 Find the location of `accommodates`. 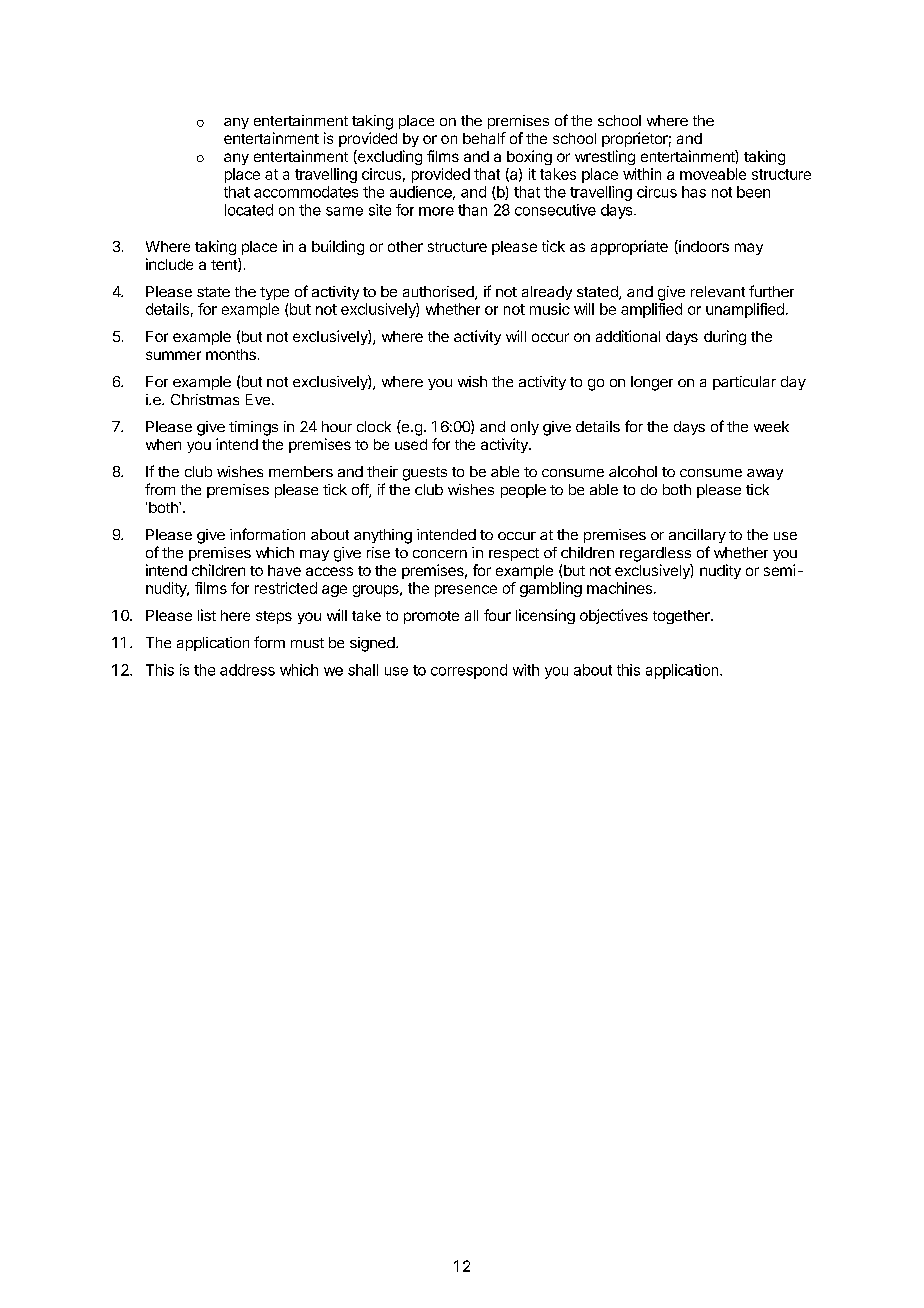

accommodates is located at coordinates (306, 192).
